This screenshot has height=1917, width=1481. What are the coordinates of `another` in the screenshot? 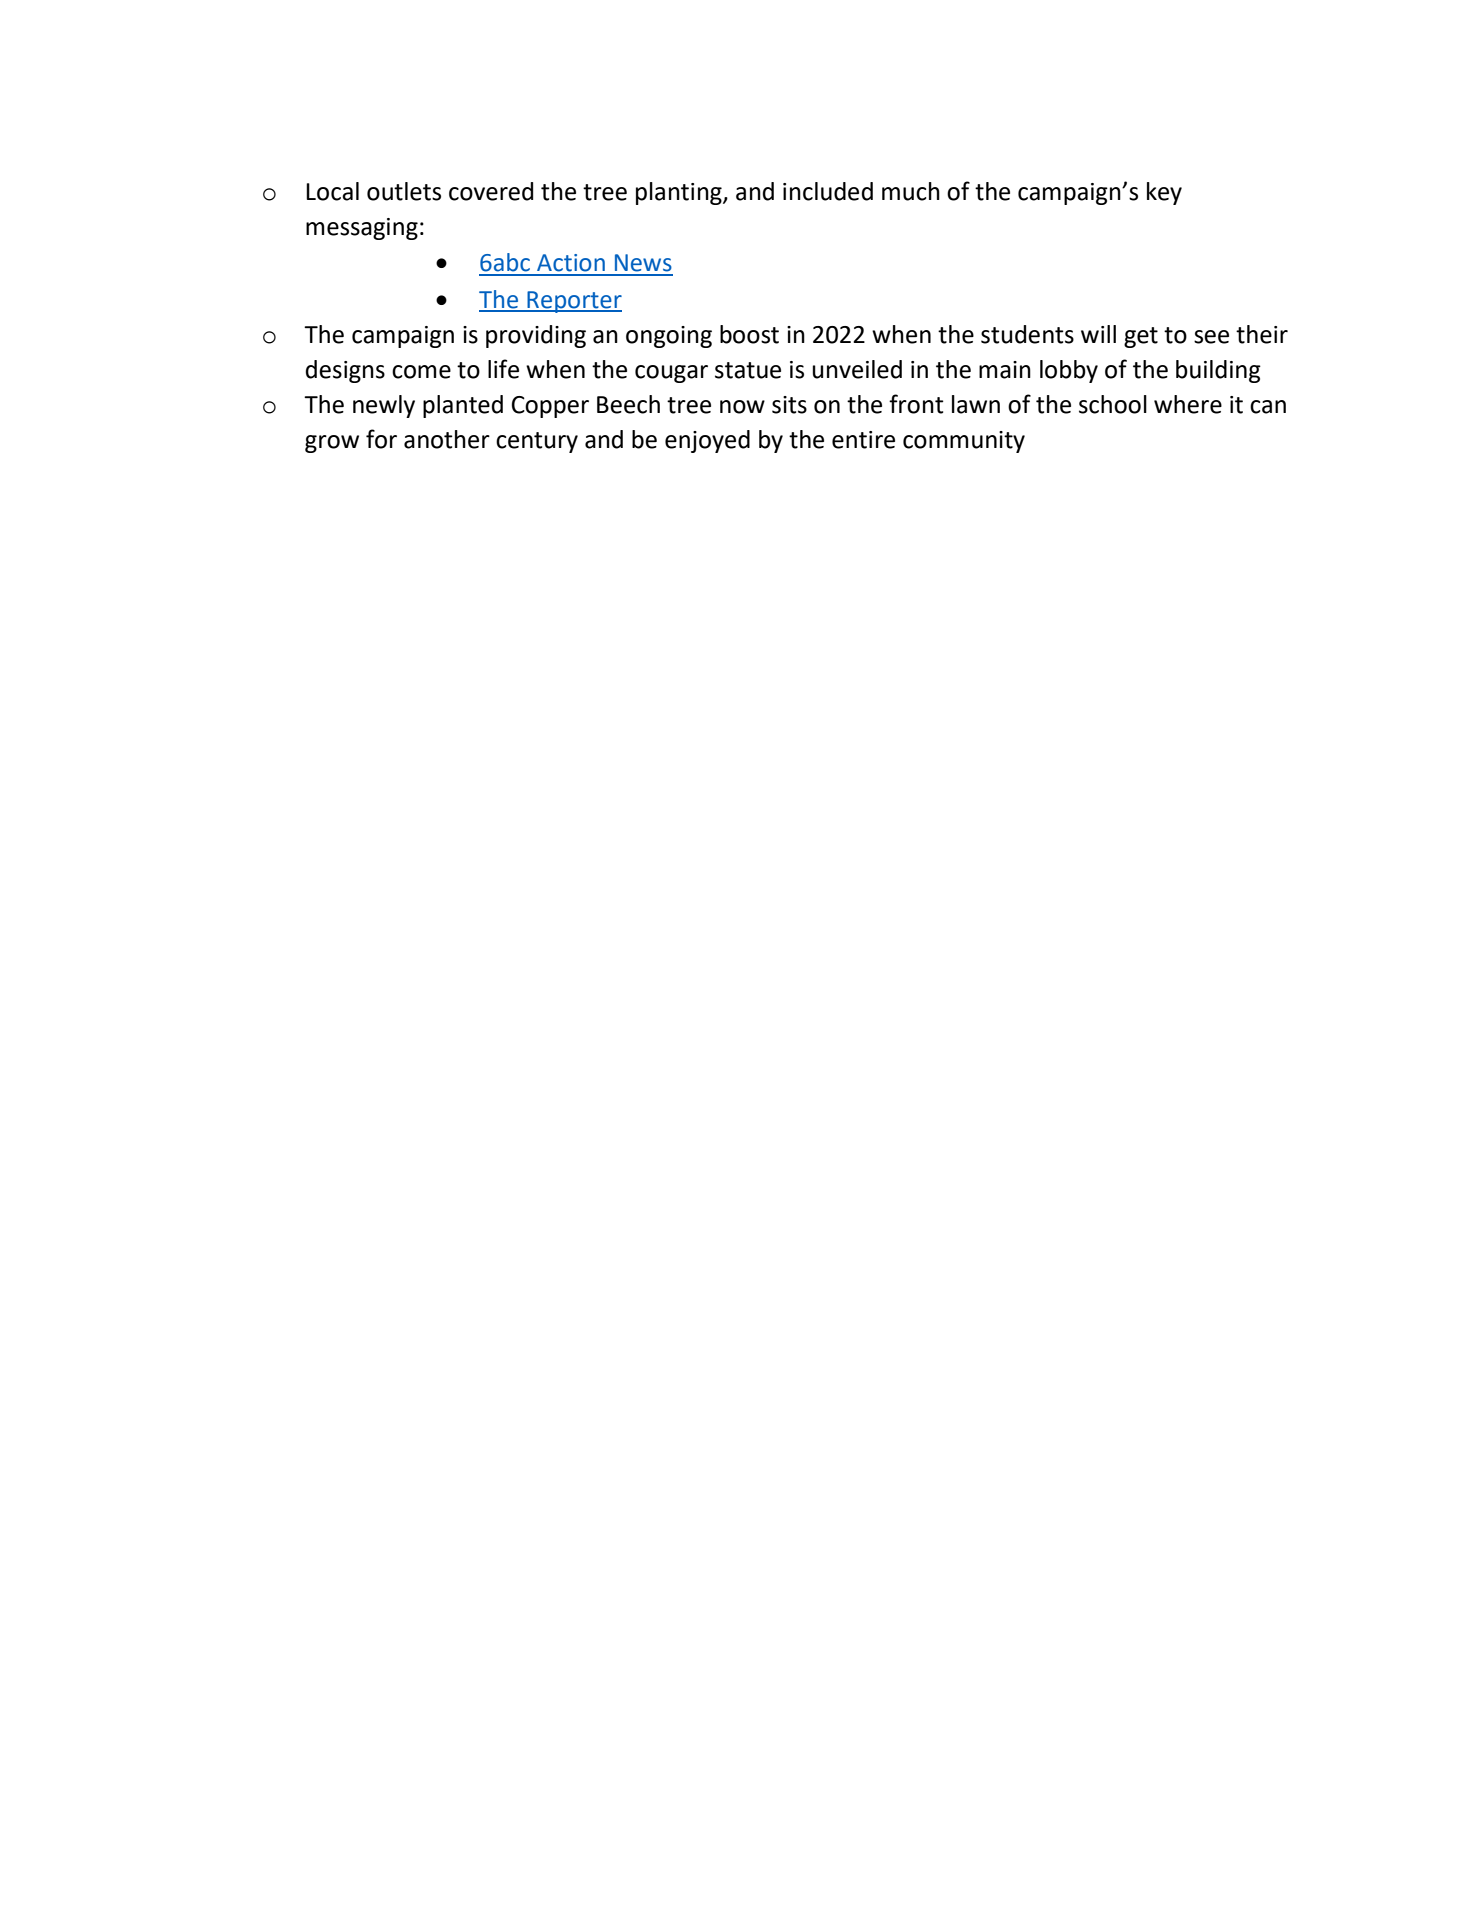 It's located at (447, 439).
